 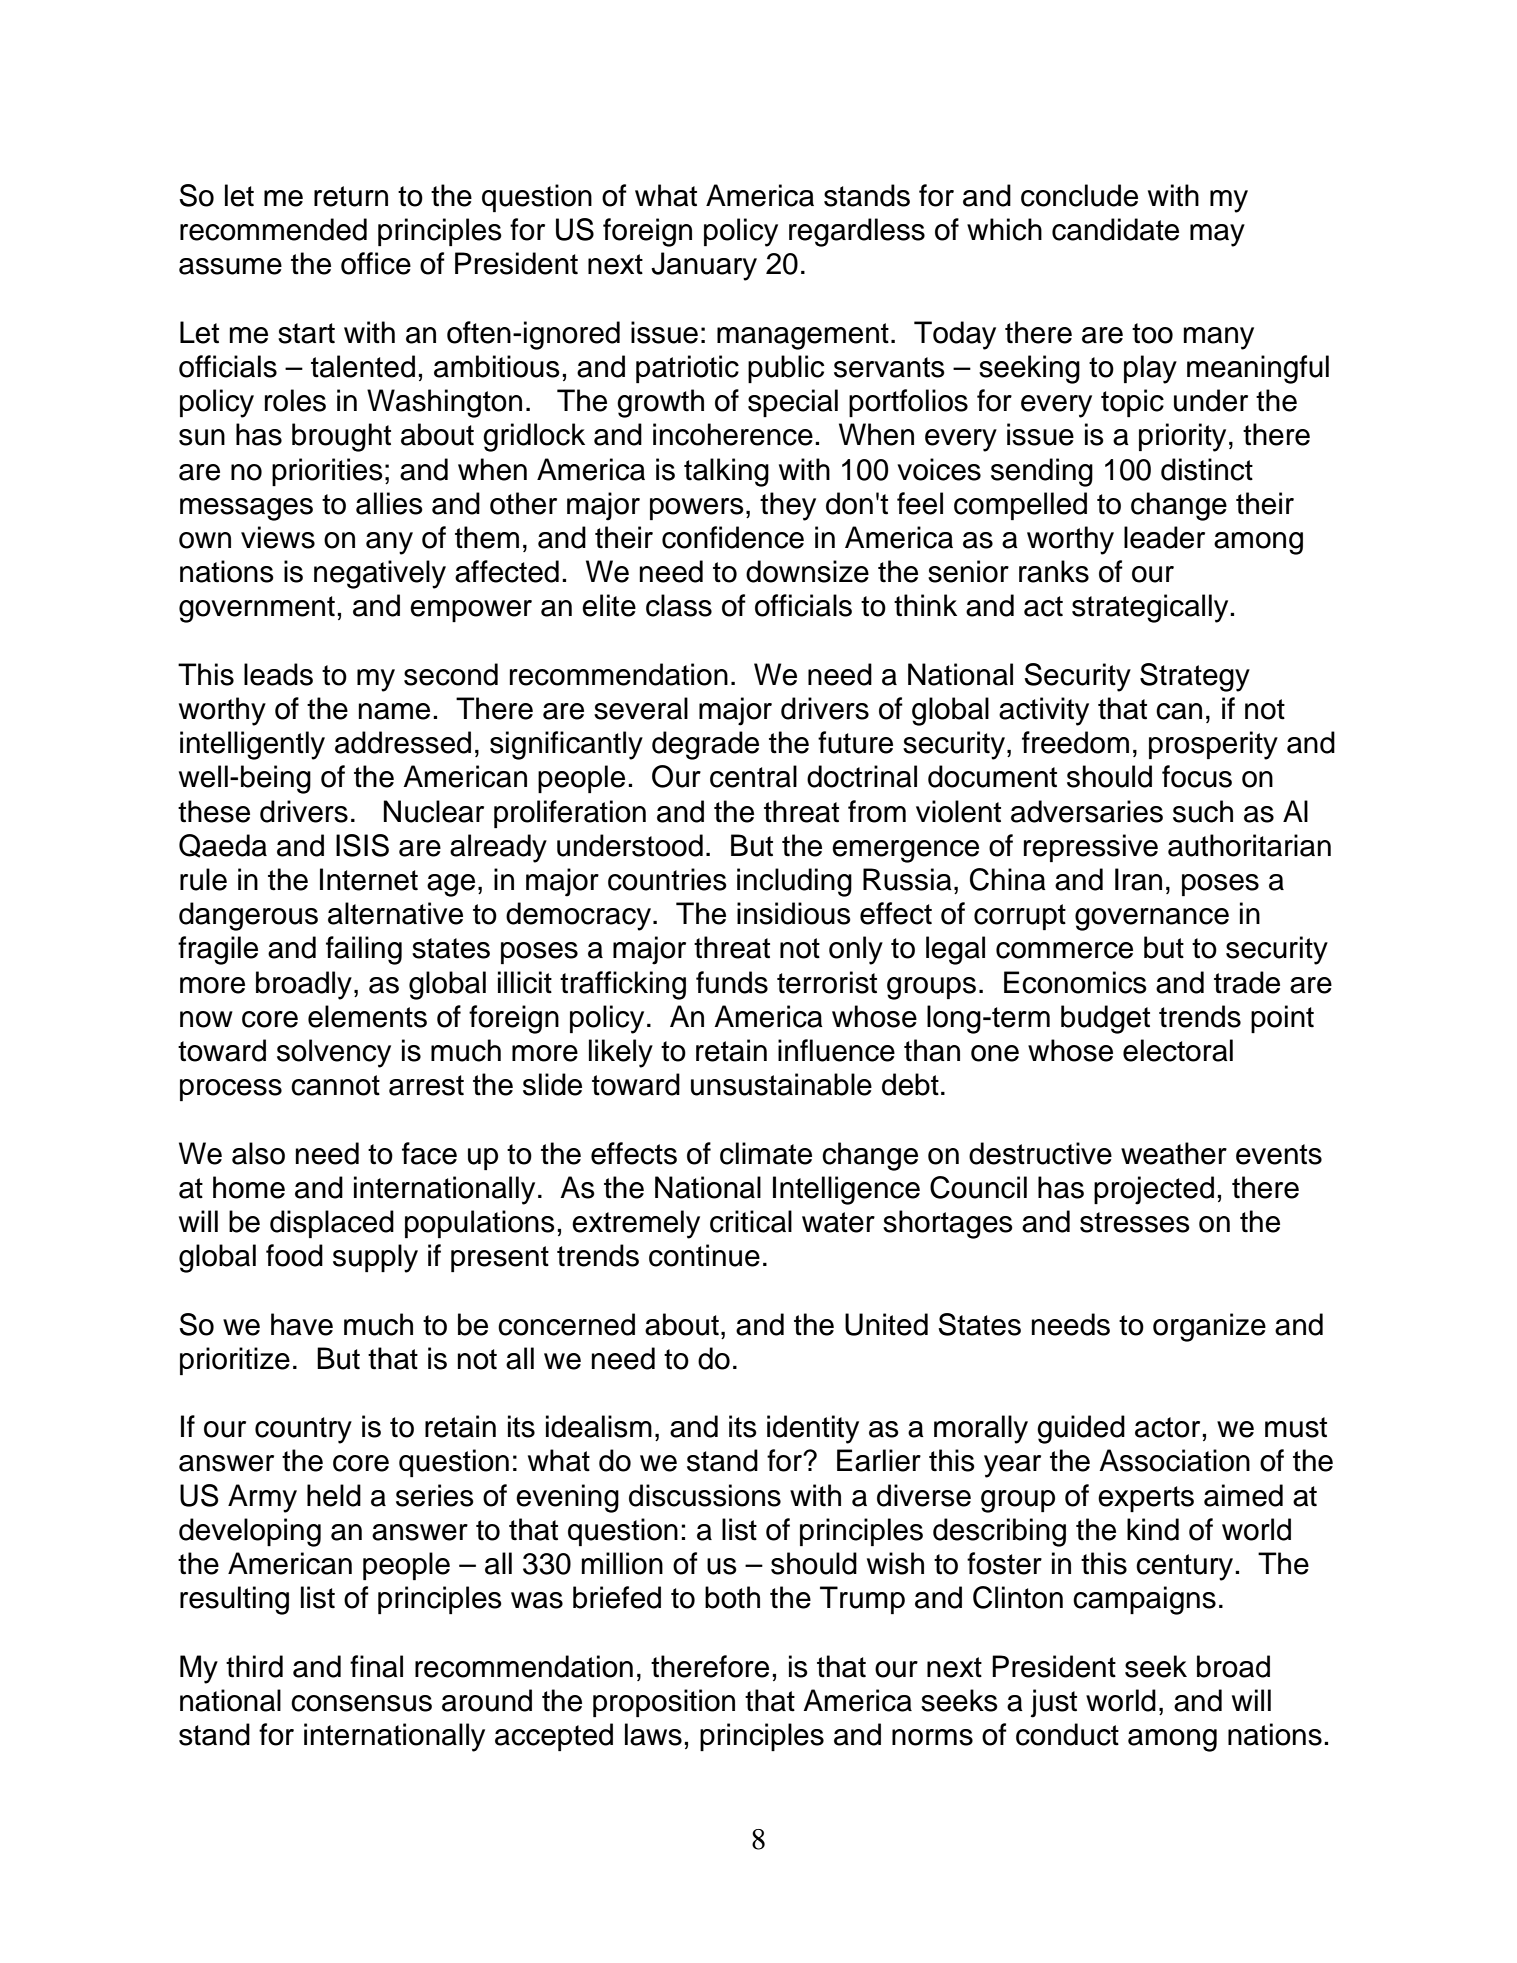 I want to click on candidate, so click(x=1115, y=229).
